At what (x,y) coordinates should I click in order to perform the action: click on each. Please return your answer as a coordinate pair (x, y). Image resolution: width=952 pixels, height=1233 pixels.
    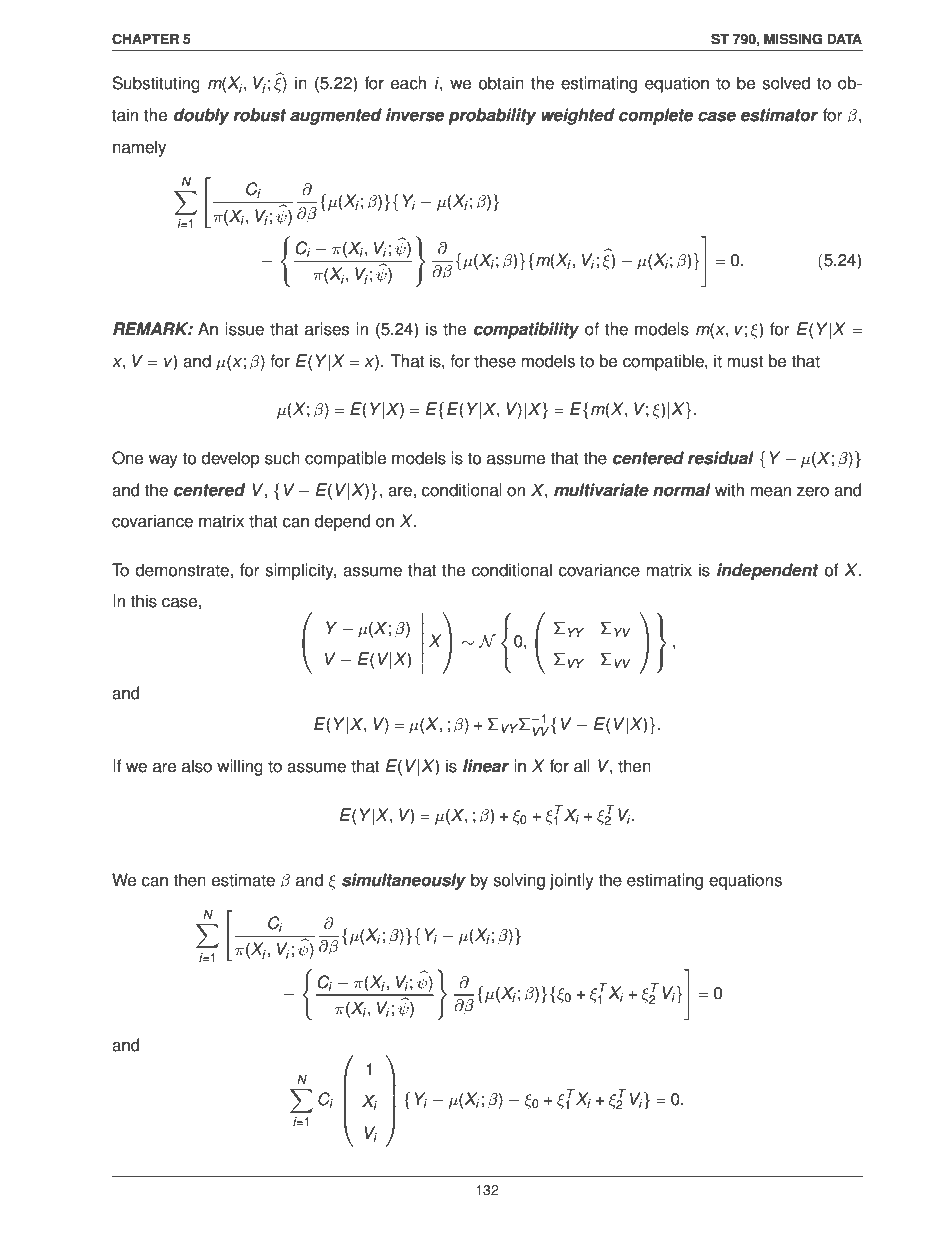
    Looking at the image, I should click on (408, 83).
